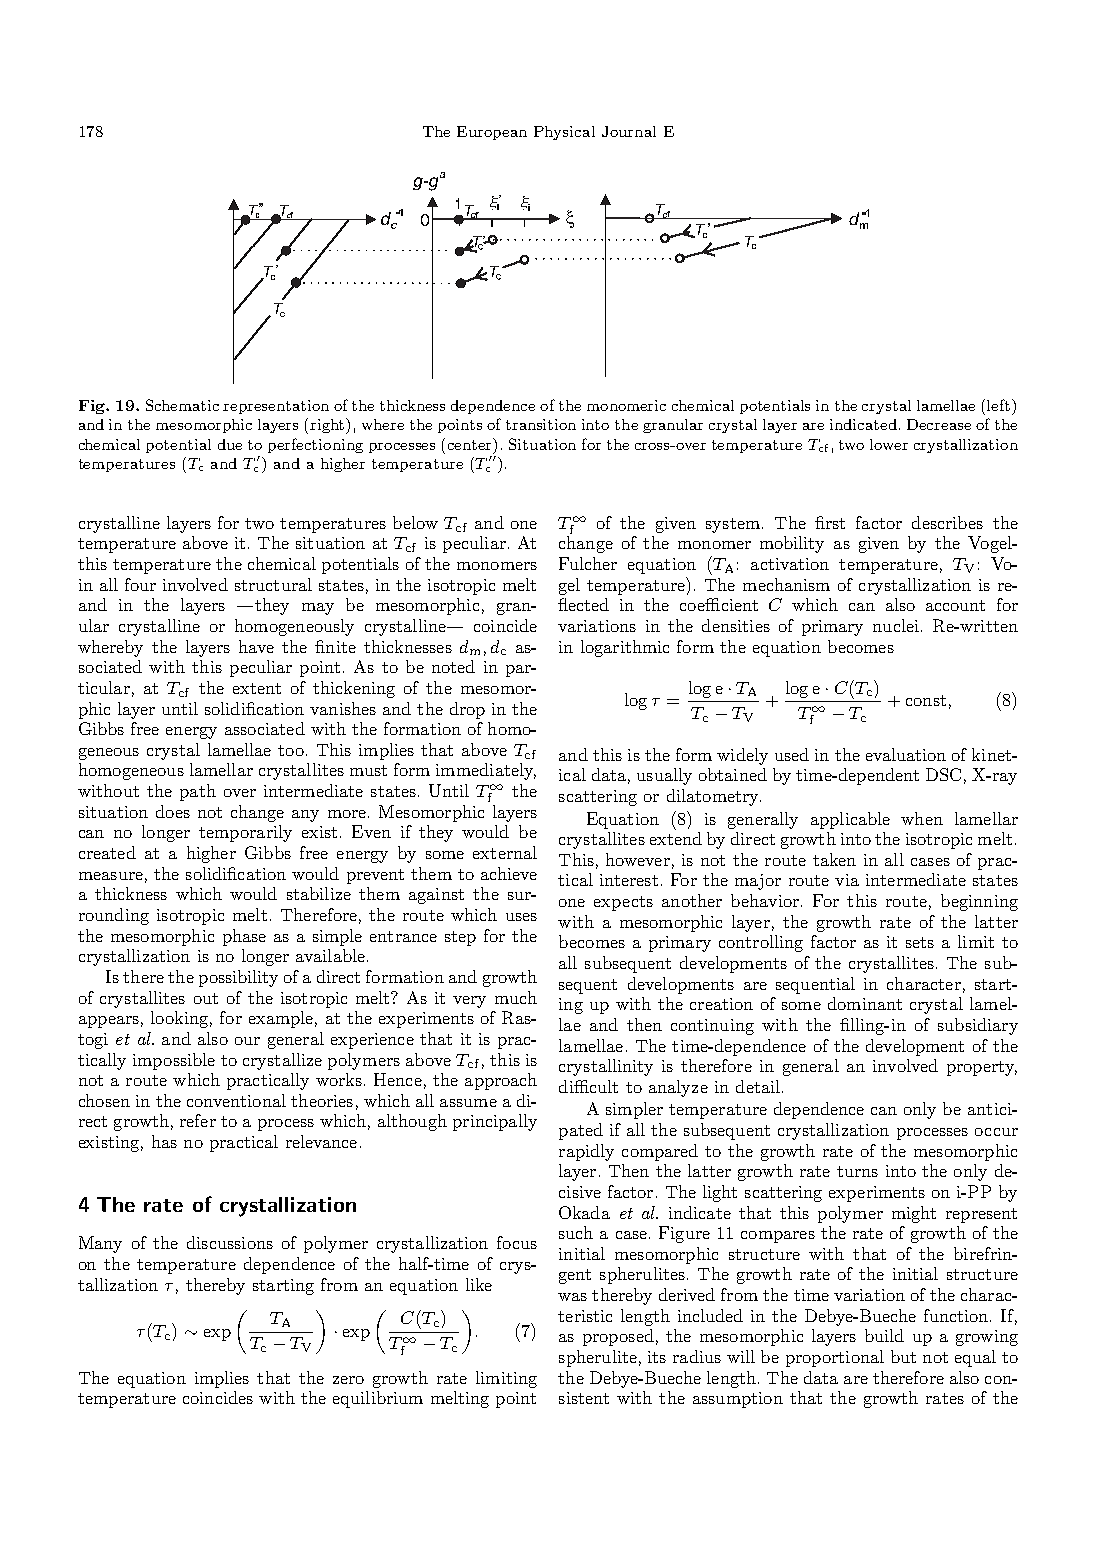 Image resolution: width=1097 pixels, height=1553 pixels. I want to click on path, so click(198, 792).
